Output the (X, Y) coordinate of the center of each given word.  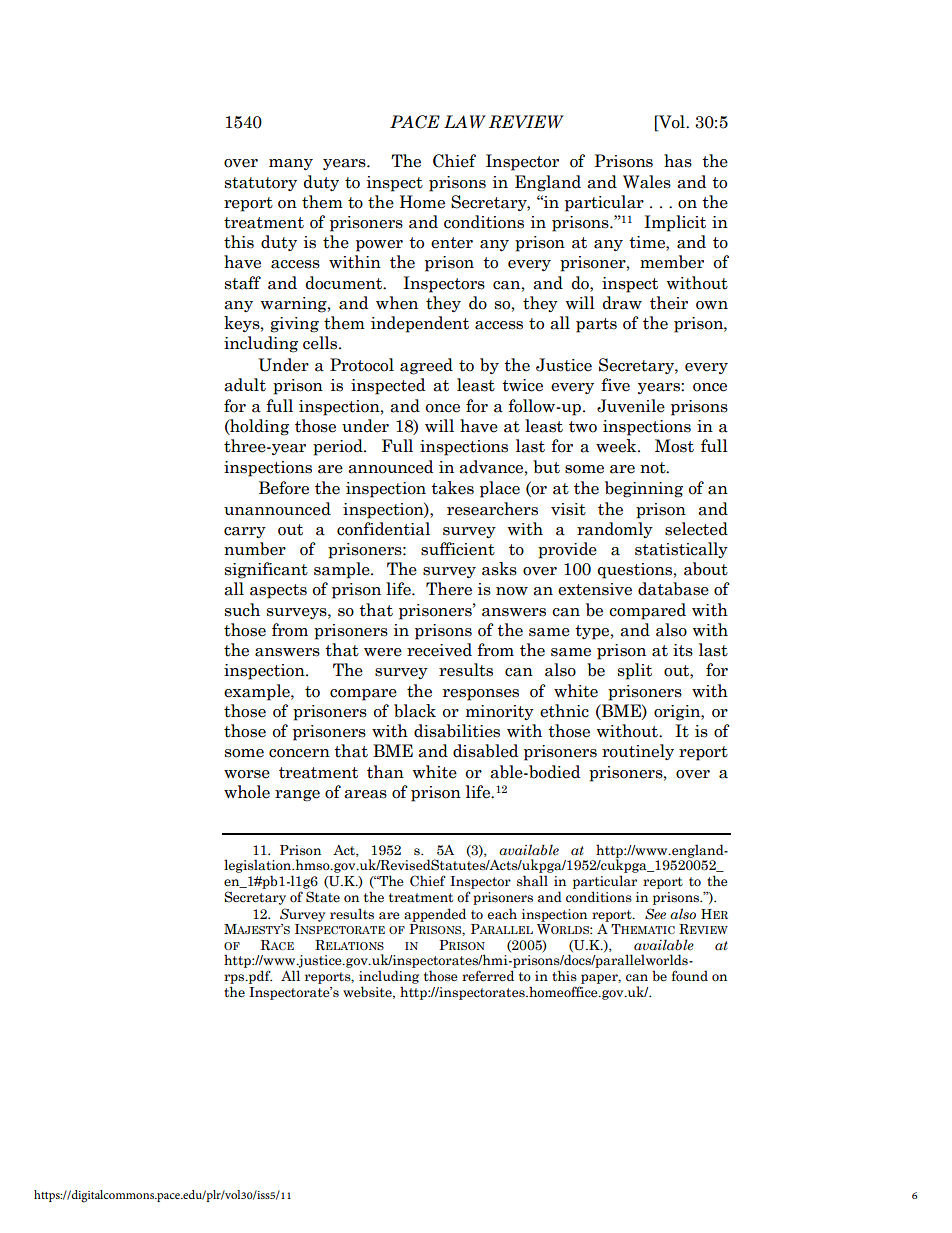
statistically (681, 550)
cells (321, 343)
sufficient (458, 549)
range (297, 796)
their (669, 303)
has (678, 161)
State (323, 897)
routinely (638, 752)
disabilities (457, 731)
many (291, 164)
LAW (465, 121)
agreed (426, 366)
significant (266, 570)
